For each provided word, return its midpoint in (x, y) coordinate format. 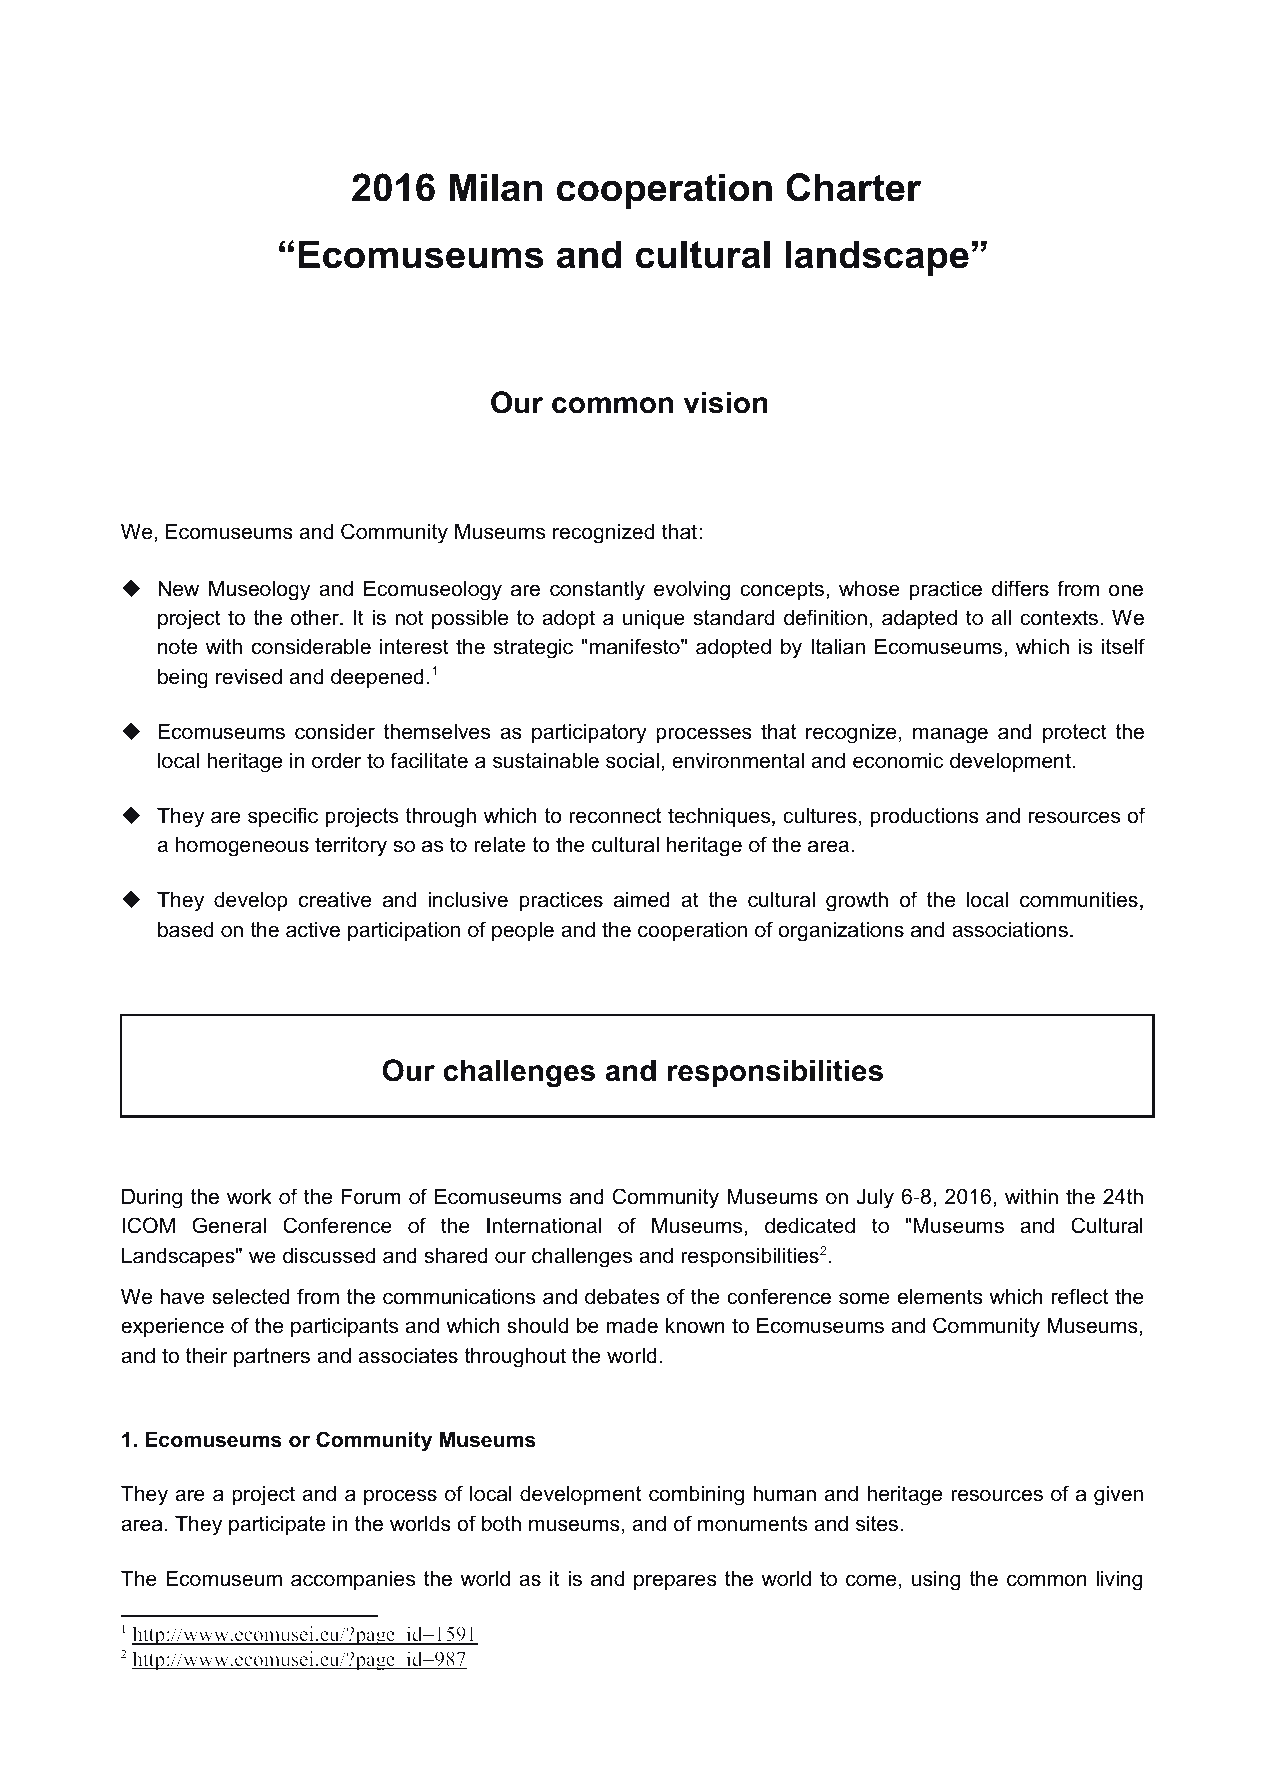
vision (725, 402)
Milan (495, 187)
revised (249, 676)
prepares (675, 1582)
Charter (853, 187)
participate (277, 1525)
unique (654, 619)
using (936, 1580)
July (875, 1198)
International (544, 1225)
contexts (1059, 618)
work (249, 1196)
